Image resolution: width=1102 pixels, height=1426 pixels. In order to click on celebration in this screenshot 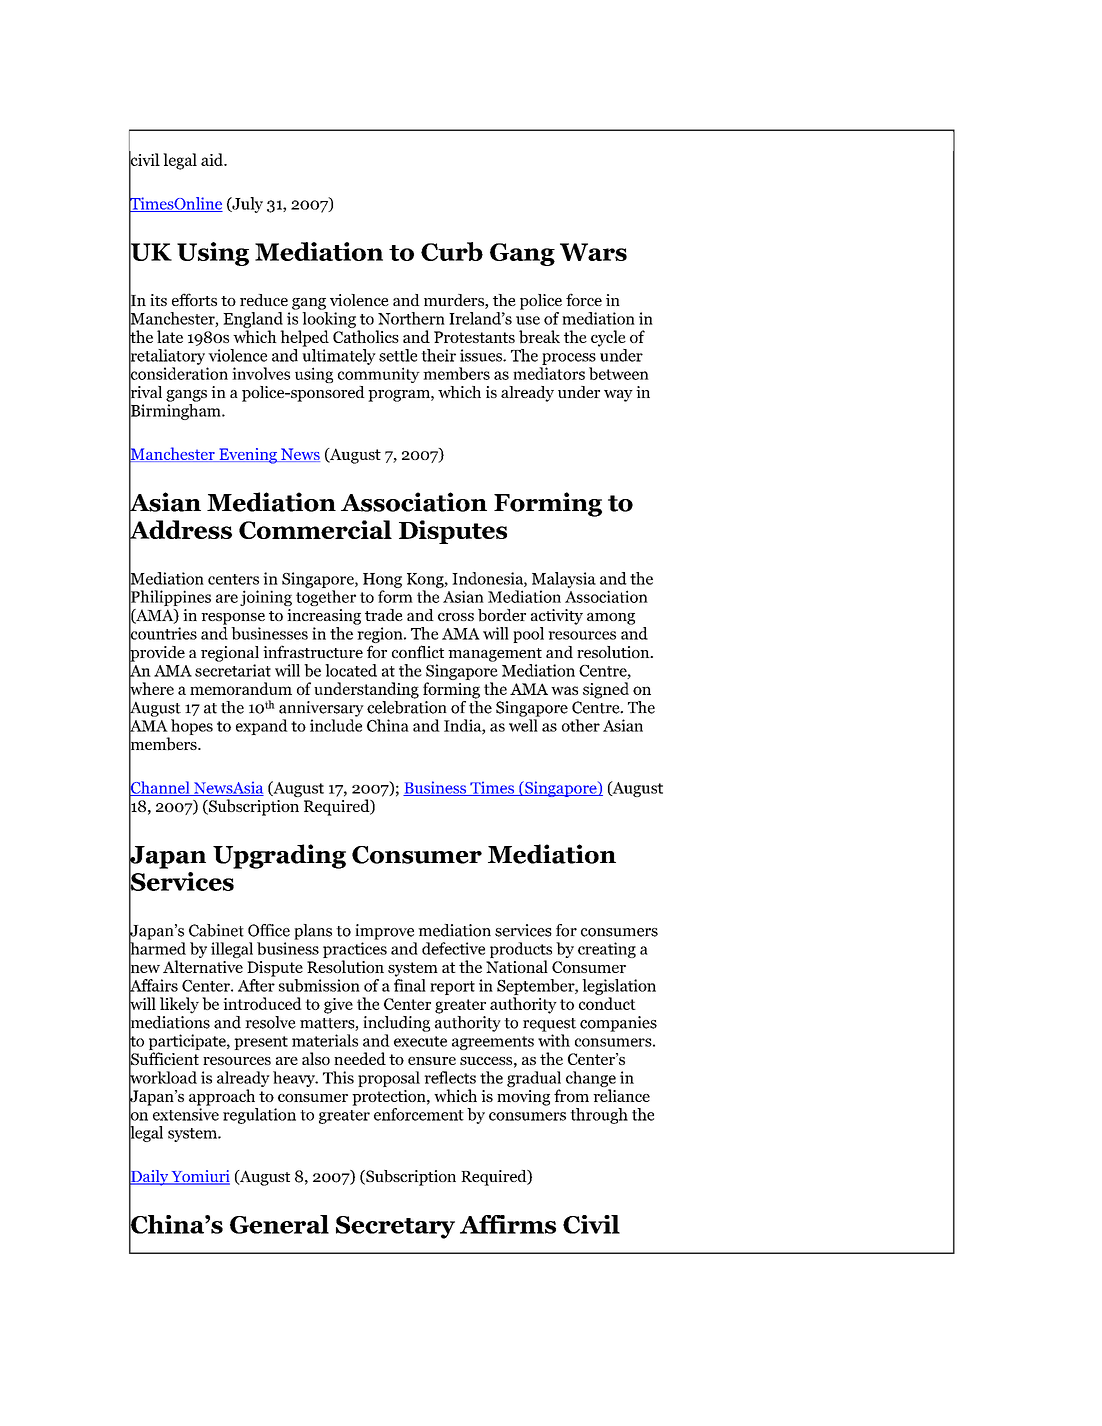, I will do `click(407, 706)`.
